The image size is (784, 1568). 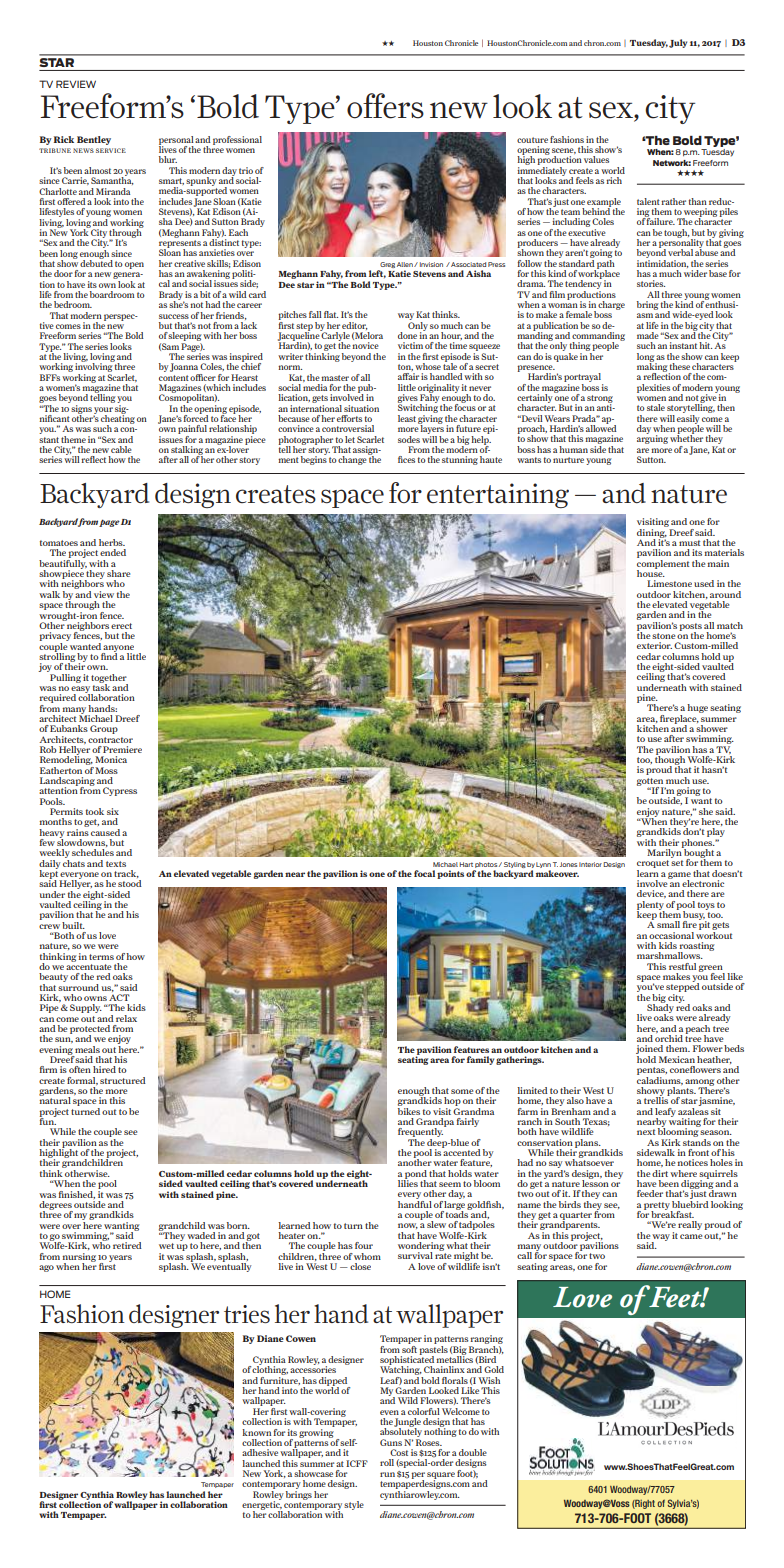 What do you see at coordinates (94, 140) in the image?
I see `Bentley` at bounding box center [94, 140].
